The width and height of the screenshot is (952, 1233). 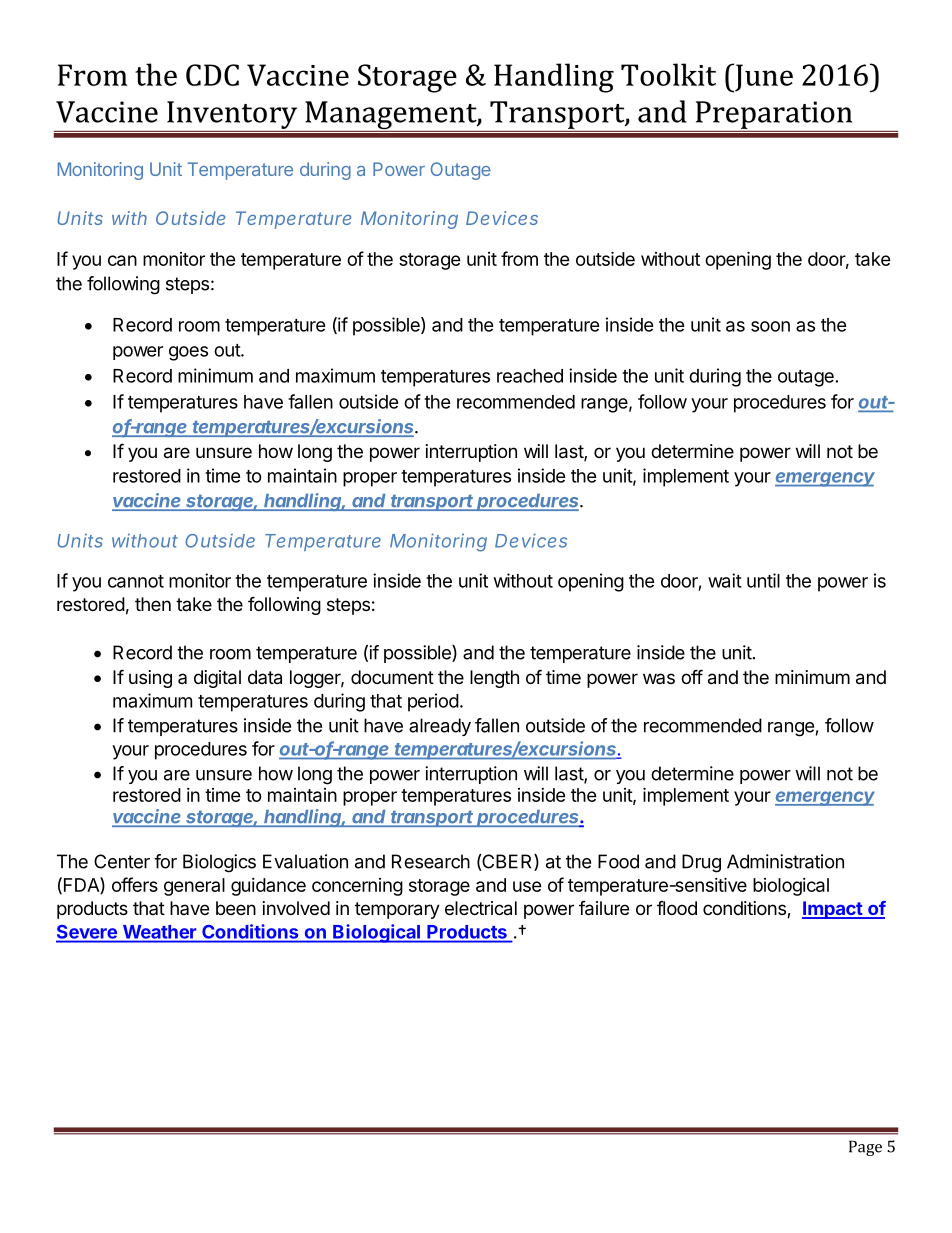 What do you see at coordinates (659, 678) in the screenshot?
I see `was` at bounding box center [659, 678].
